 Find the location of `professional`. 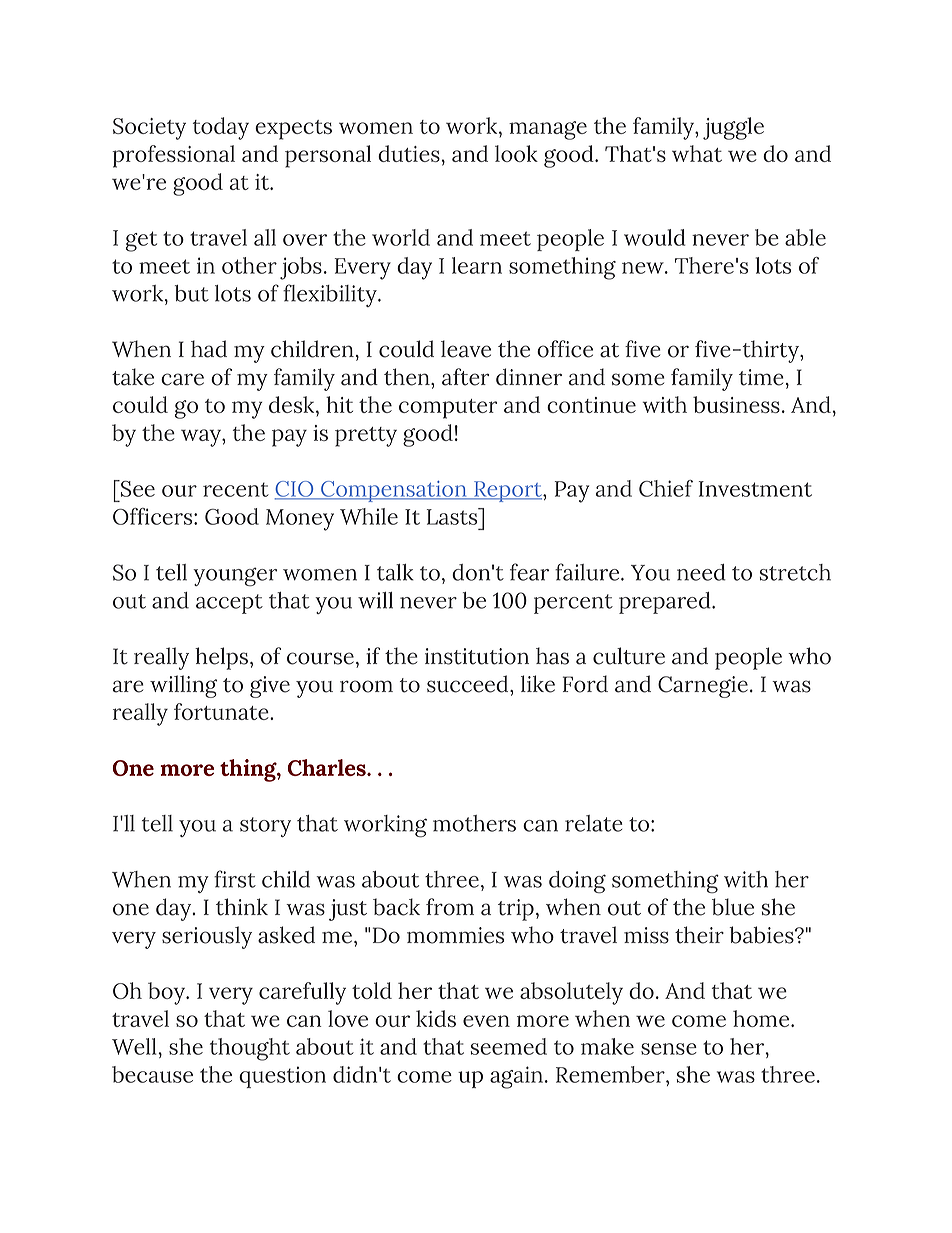

professional is located at coordinates (173, 156).
